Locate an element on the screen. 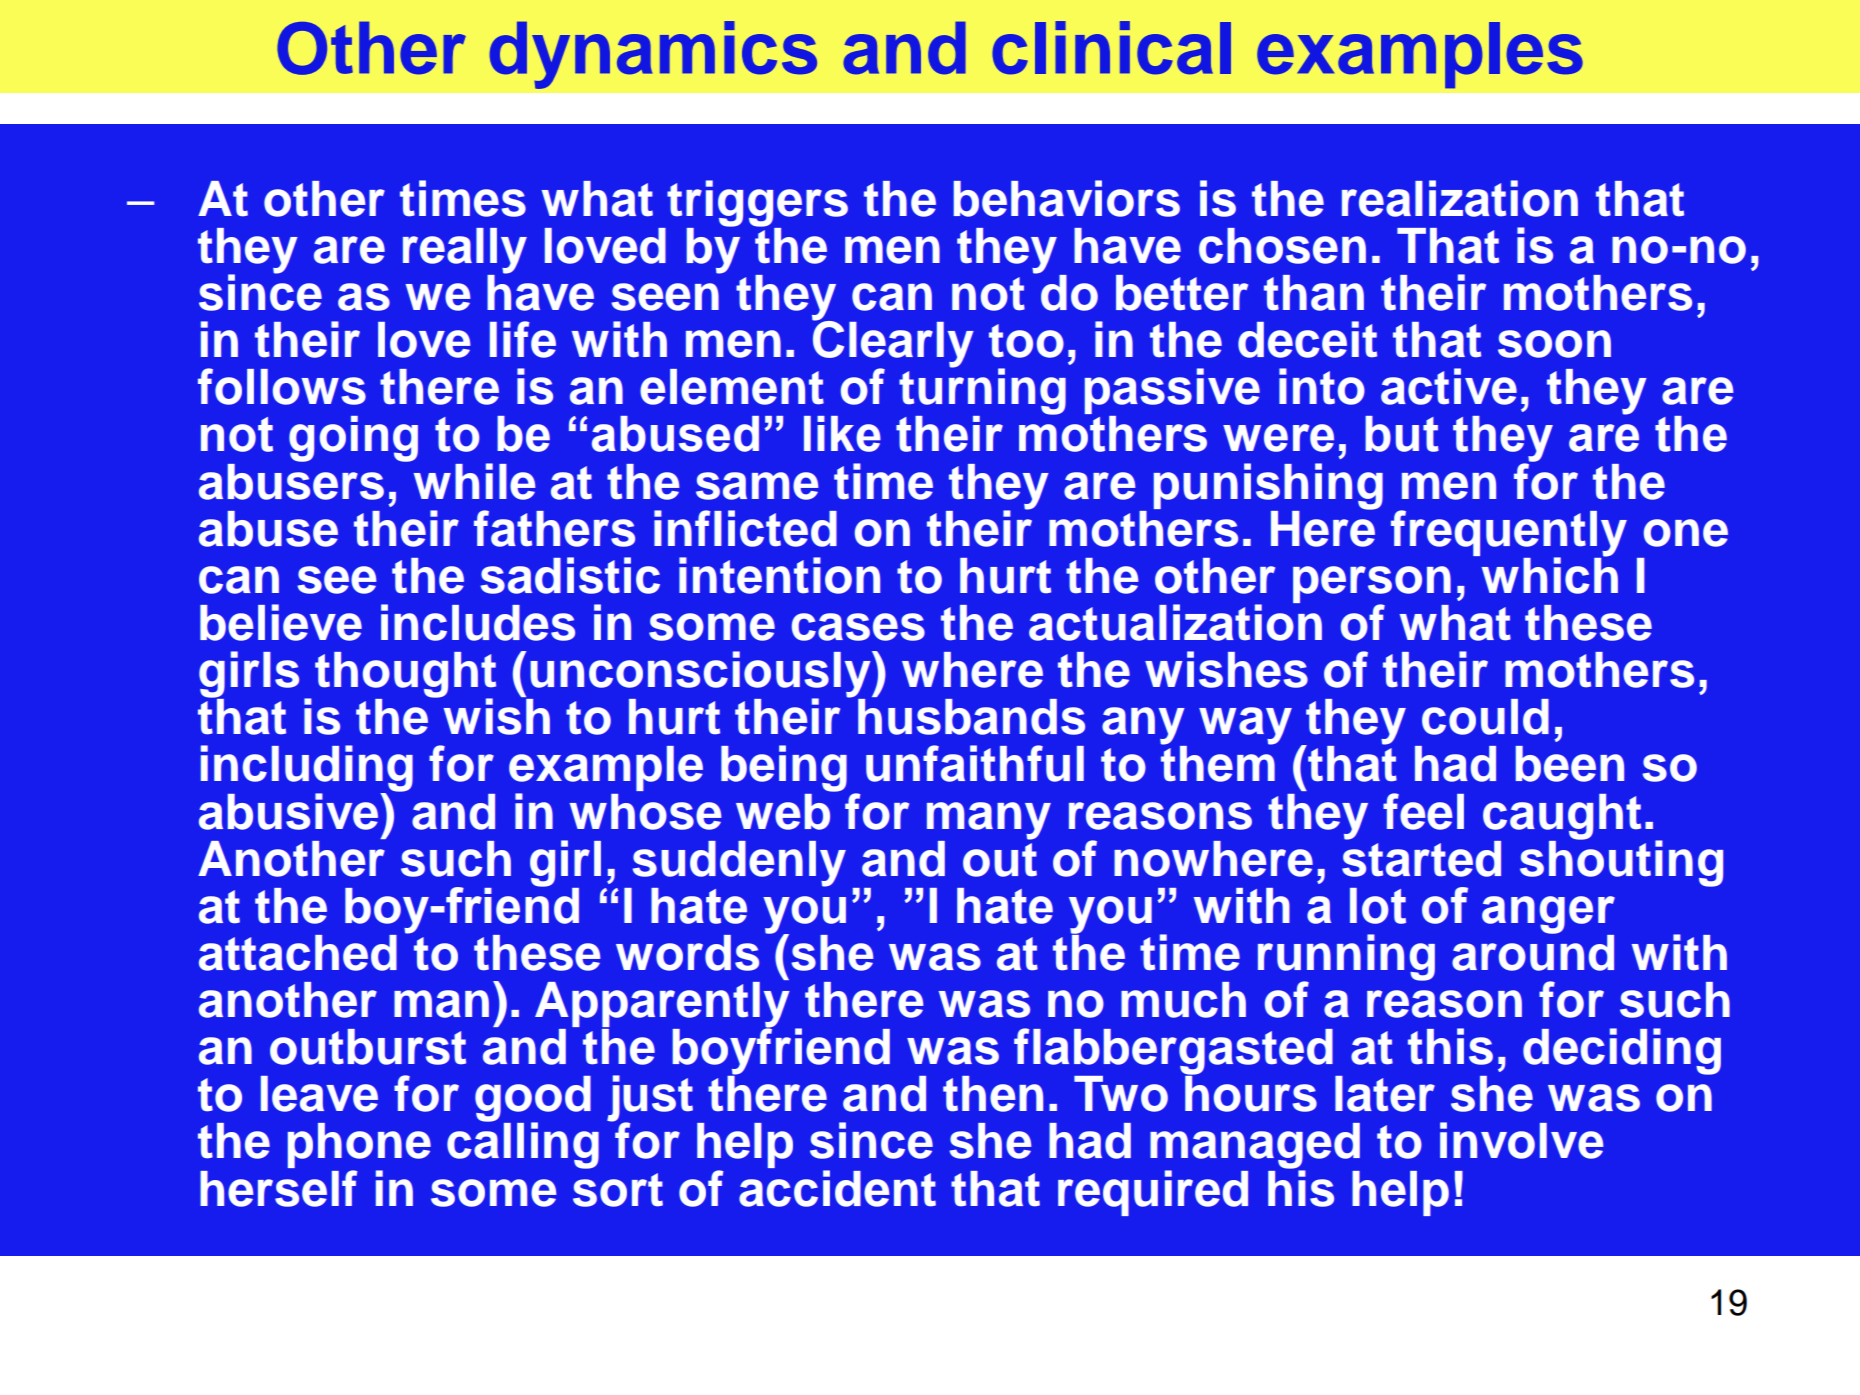 This screenshot has width=1860, height=1395. realization is located at coordinates (1460, 198).
